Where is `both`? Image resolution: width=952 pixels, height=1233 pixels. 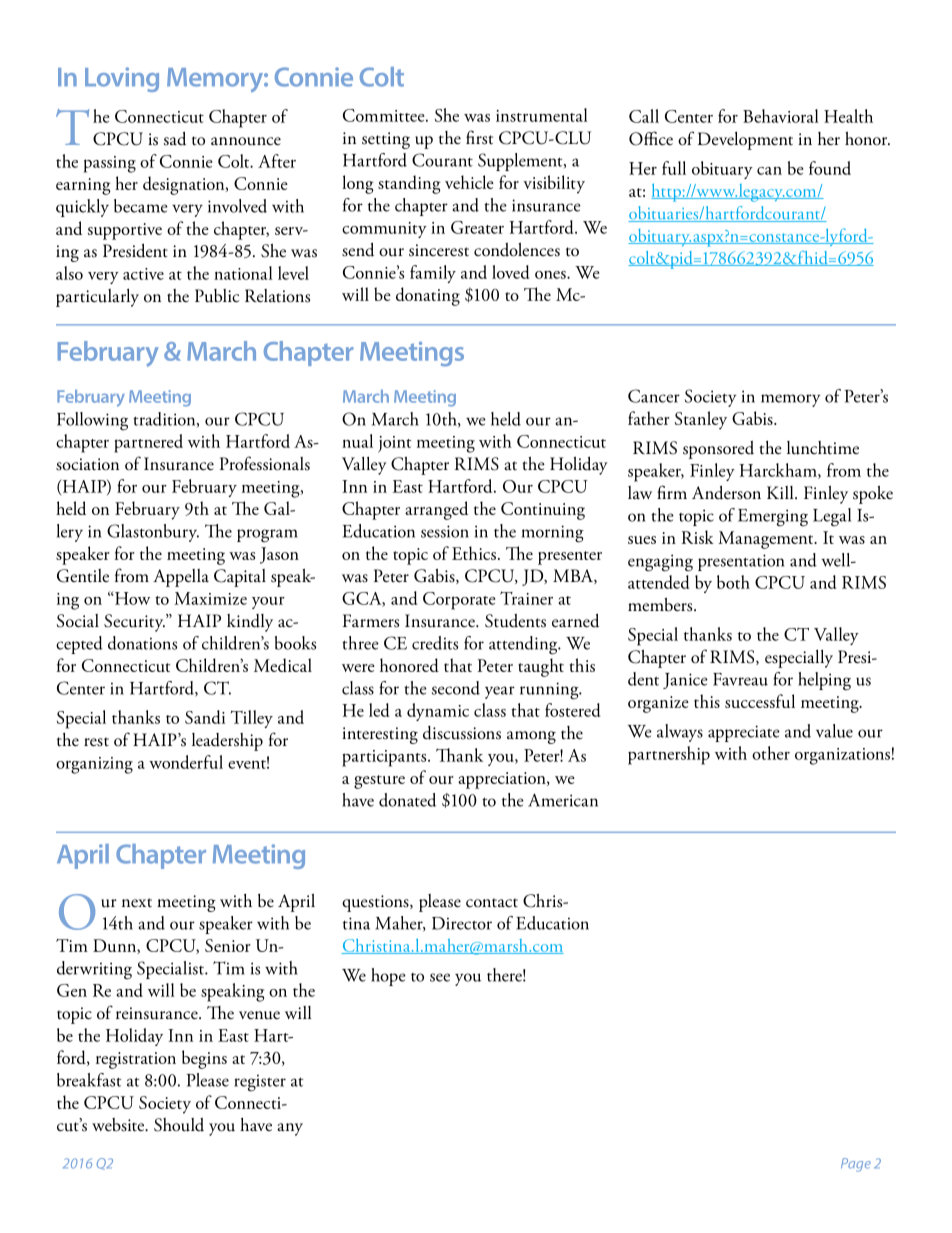
both is located at coordinates (733, 582).
